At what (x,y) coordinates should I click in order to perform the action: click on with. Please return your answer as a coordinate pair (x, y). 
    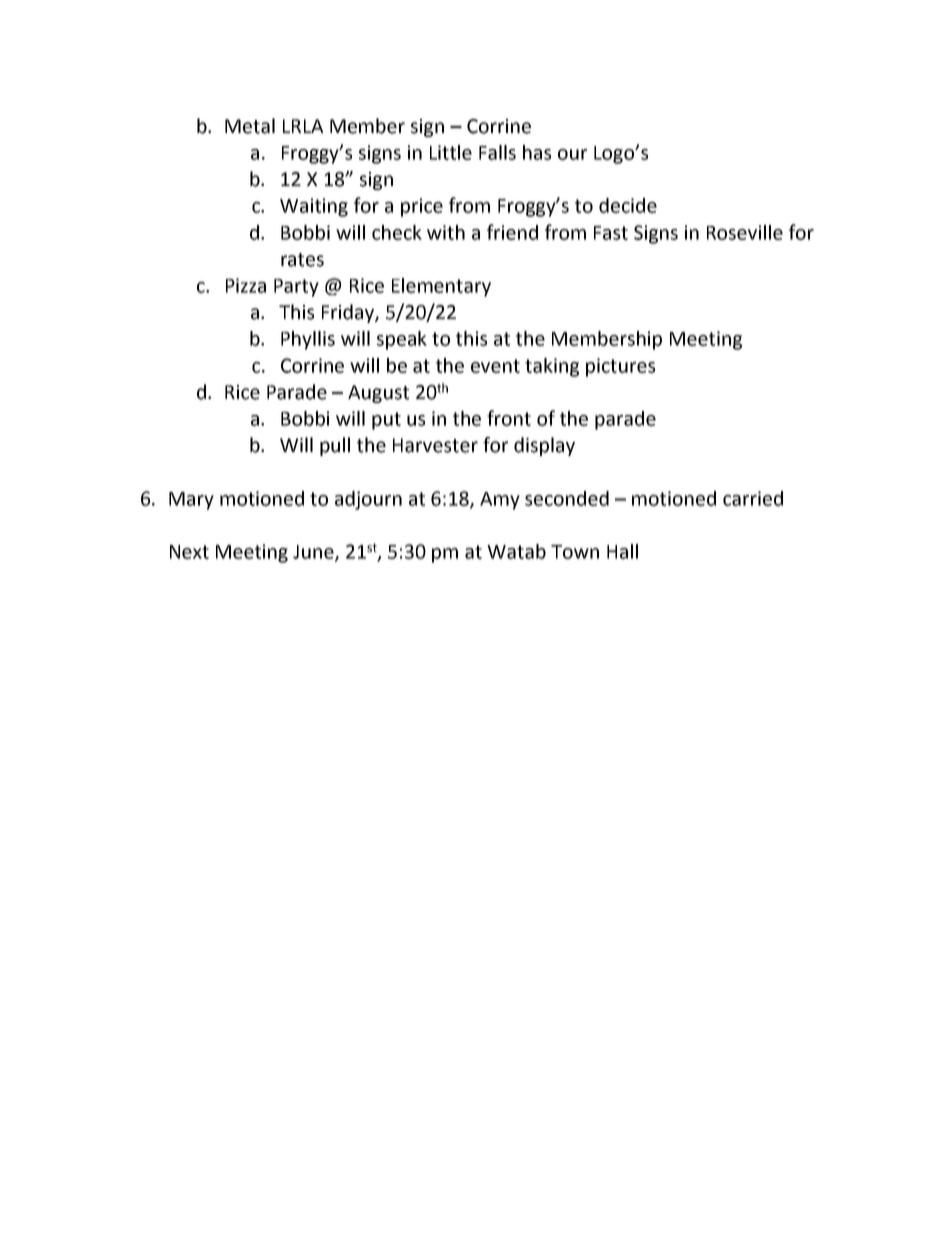
    Looking at the image, I should click on (446, 232).
